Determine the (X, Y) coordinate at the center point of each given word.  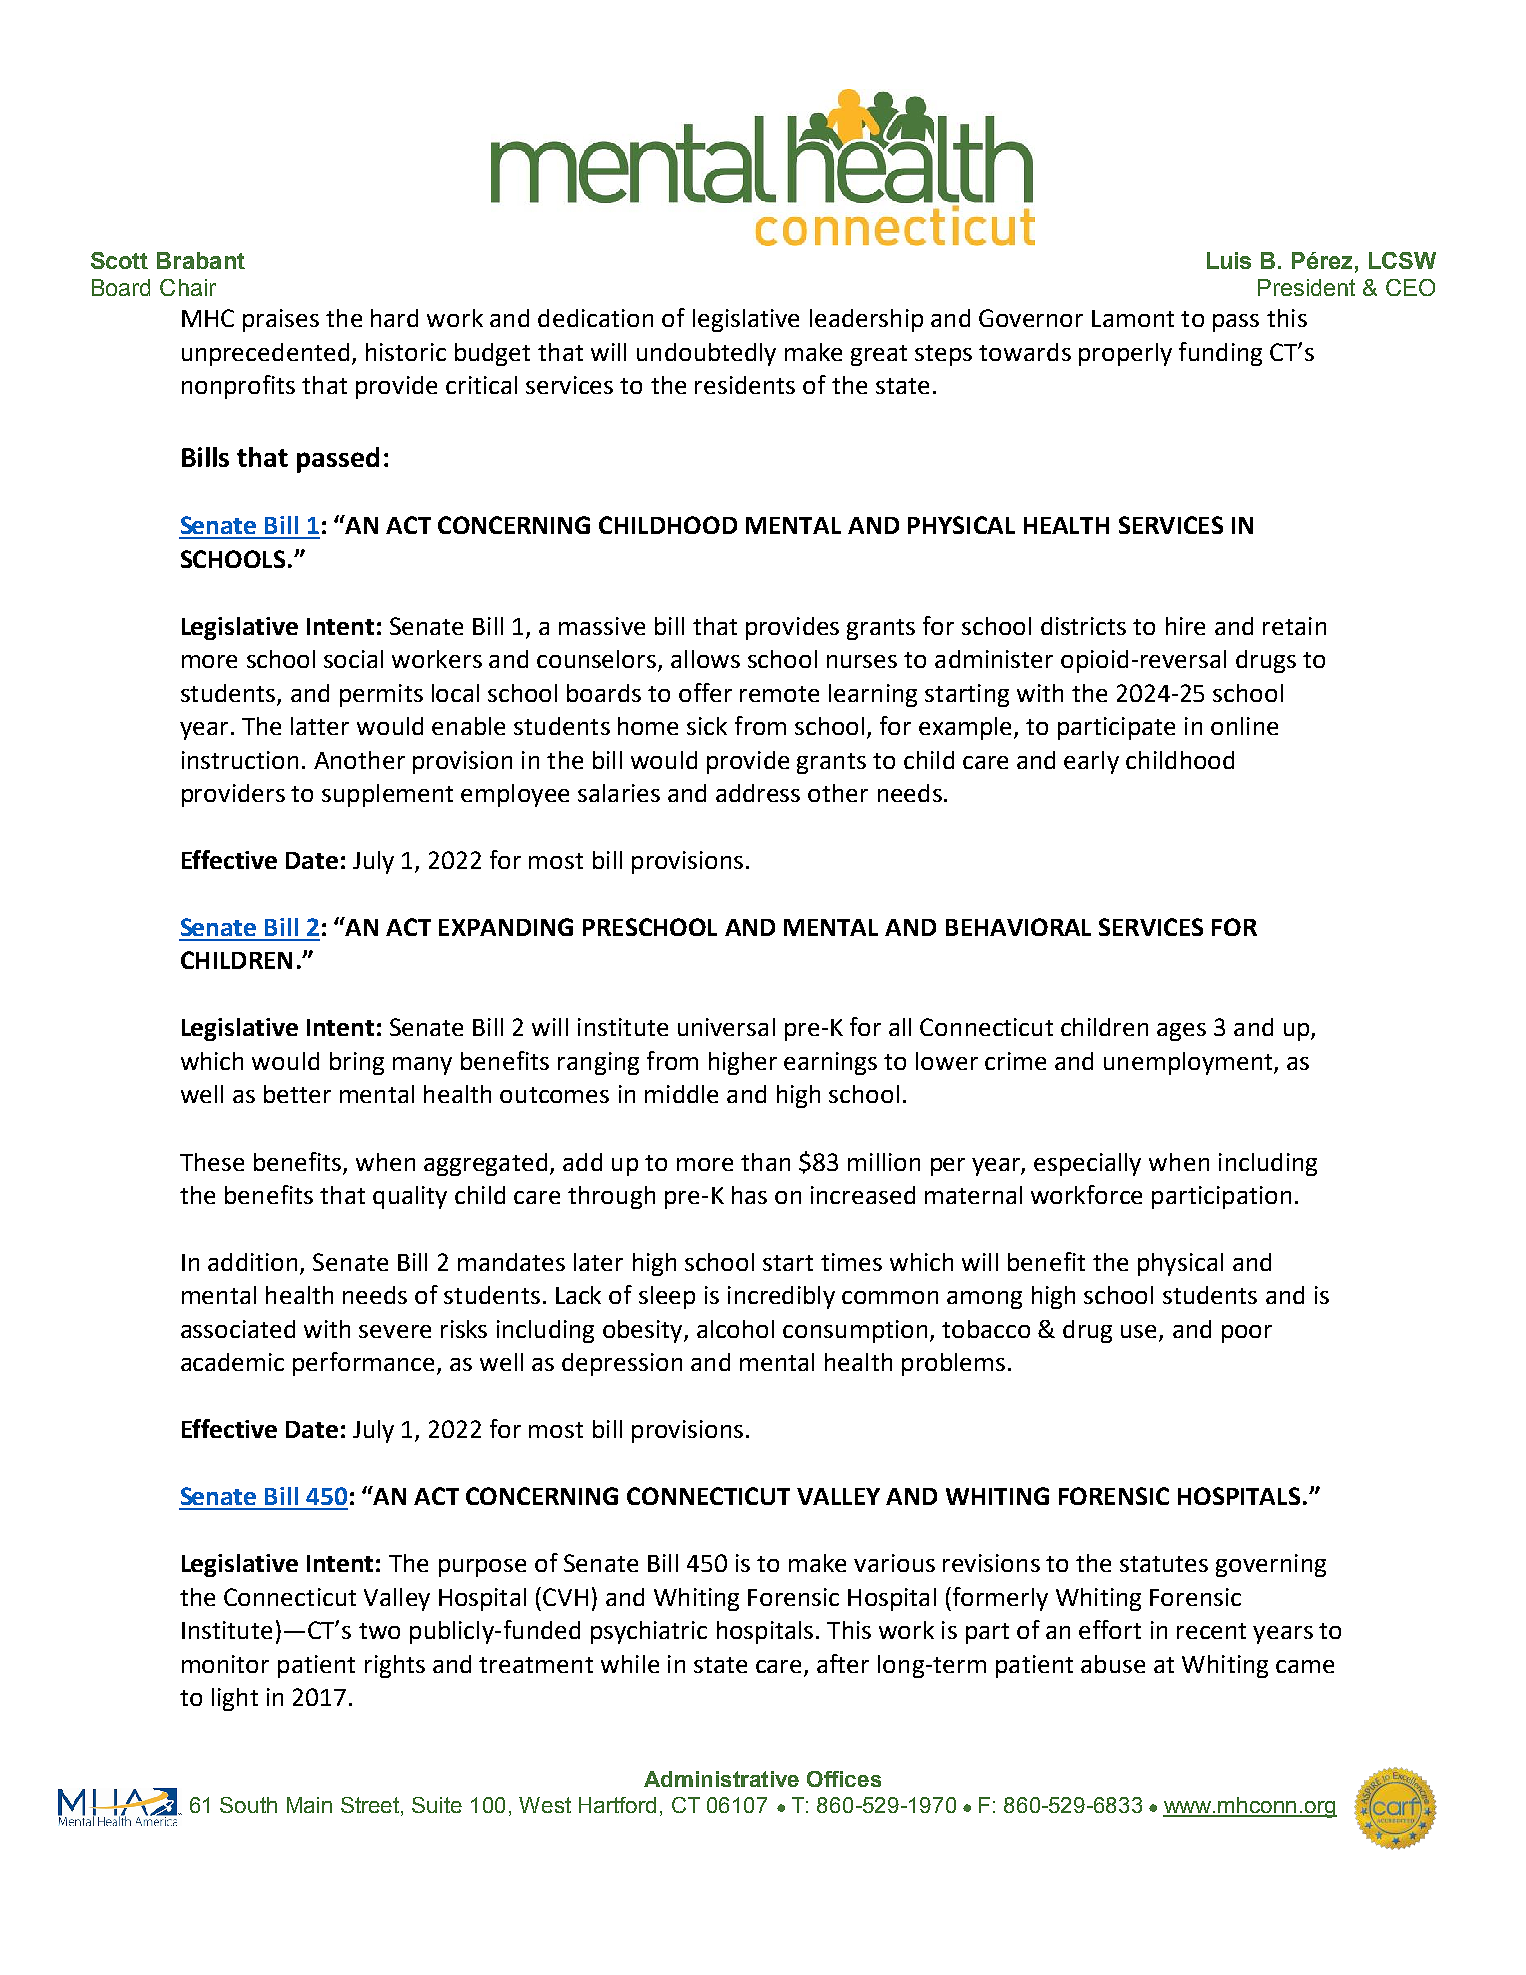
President (1306, 287)
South (248, 1805)
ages (1181, 1032)
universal (726, 1027)
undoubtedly (706, 354)
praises (281, 320)
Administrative (721, 1779)
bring (357, 1063)
